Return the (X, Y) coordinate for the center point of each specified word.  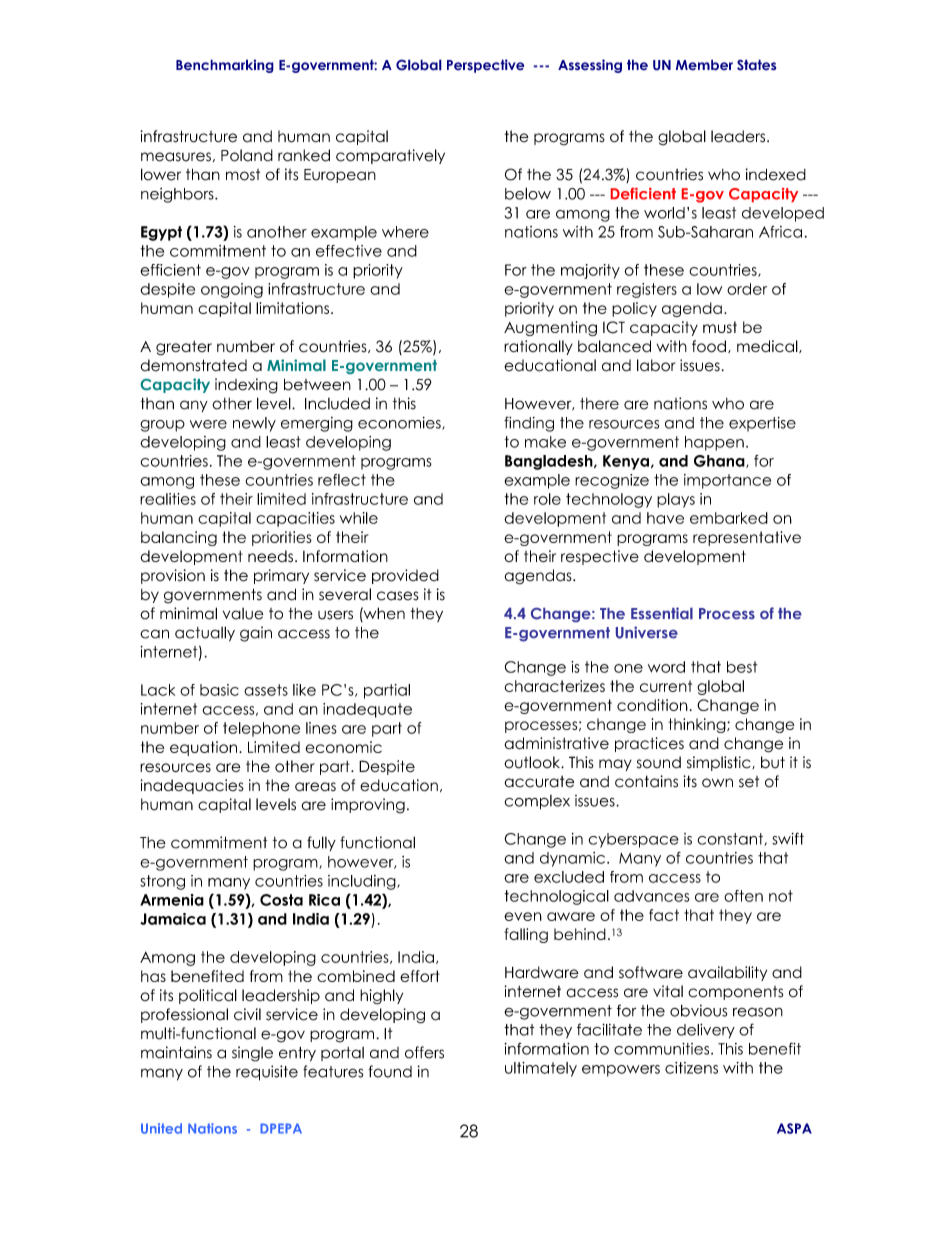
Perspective (485, 66)
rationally (538, 347)
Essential (662, 613)
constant (730, 839)
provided (405, 576)
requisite (267, 1073)
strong (162, 882)
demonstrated (194, 365)
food (709, 346)
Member (704, 65)
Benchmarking (225, 66)
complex (537, 802)
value (243, 614)
